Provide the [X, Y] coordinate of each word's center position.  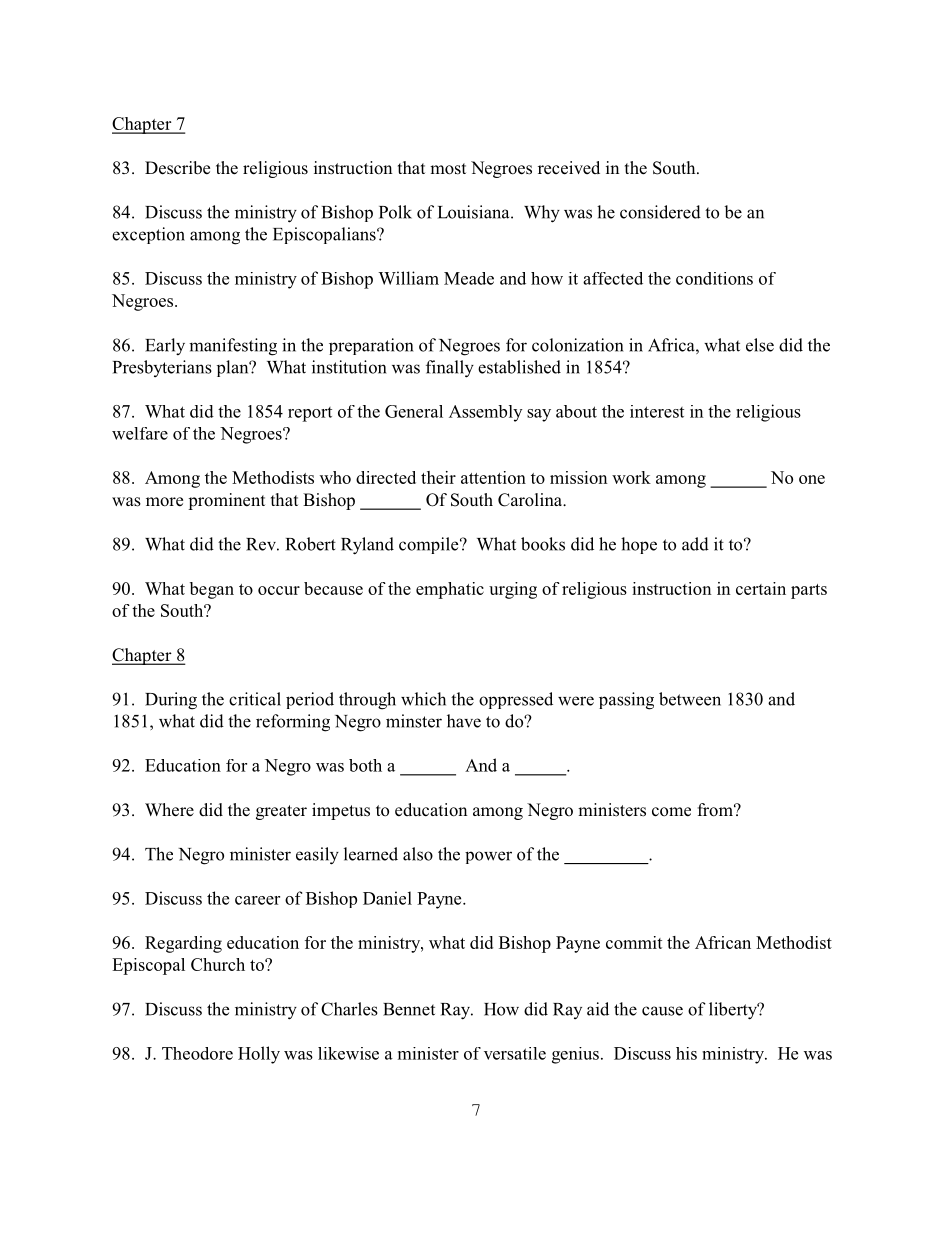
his [686, 1053]
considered [660, 212]
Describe [177, 168]
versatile [515, 1053]
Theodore [197, 1053]
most [448, 169]
